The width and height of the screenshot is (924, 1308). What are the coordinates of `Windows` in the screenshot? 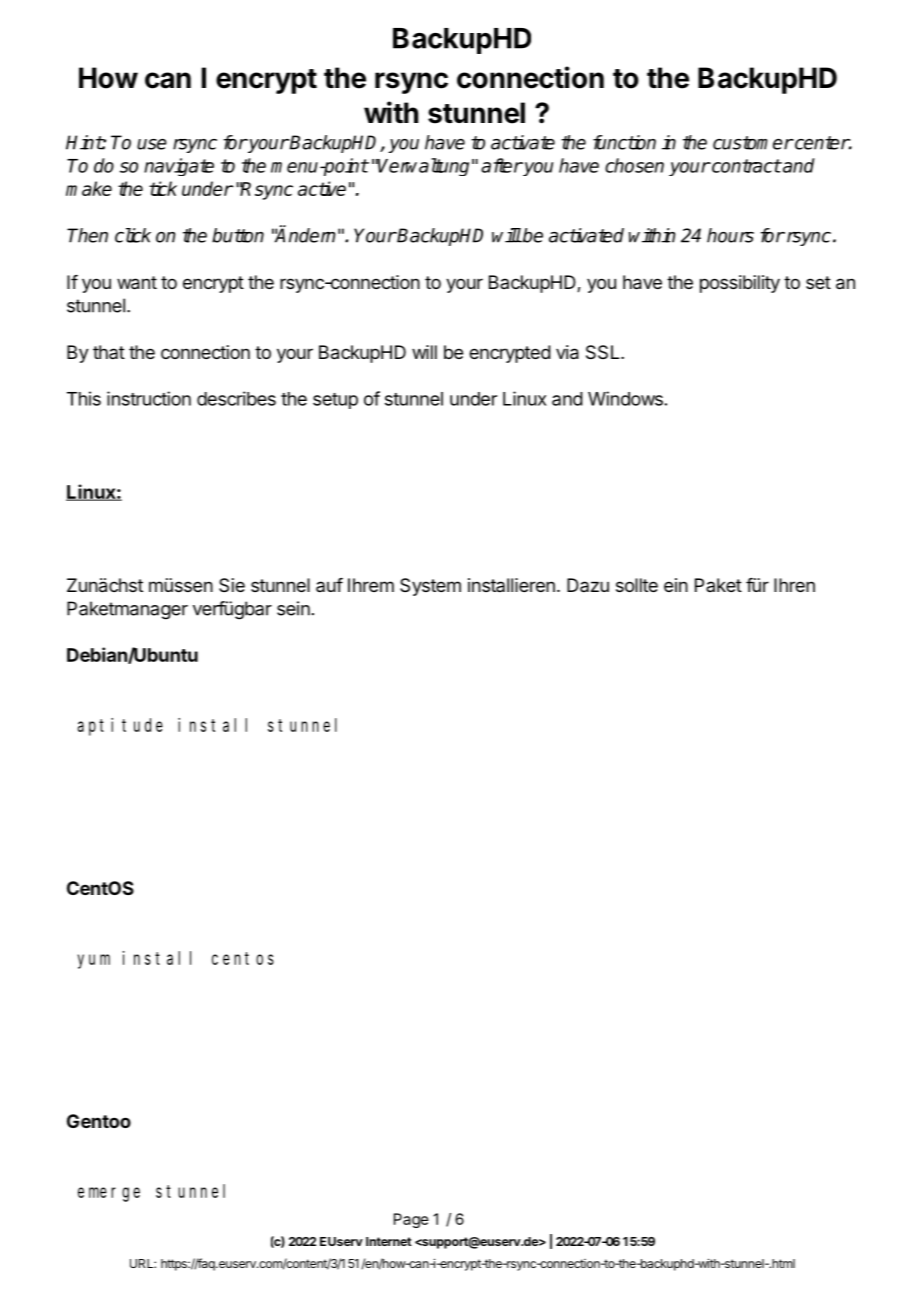 It's located at (625, 398).
